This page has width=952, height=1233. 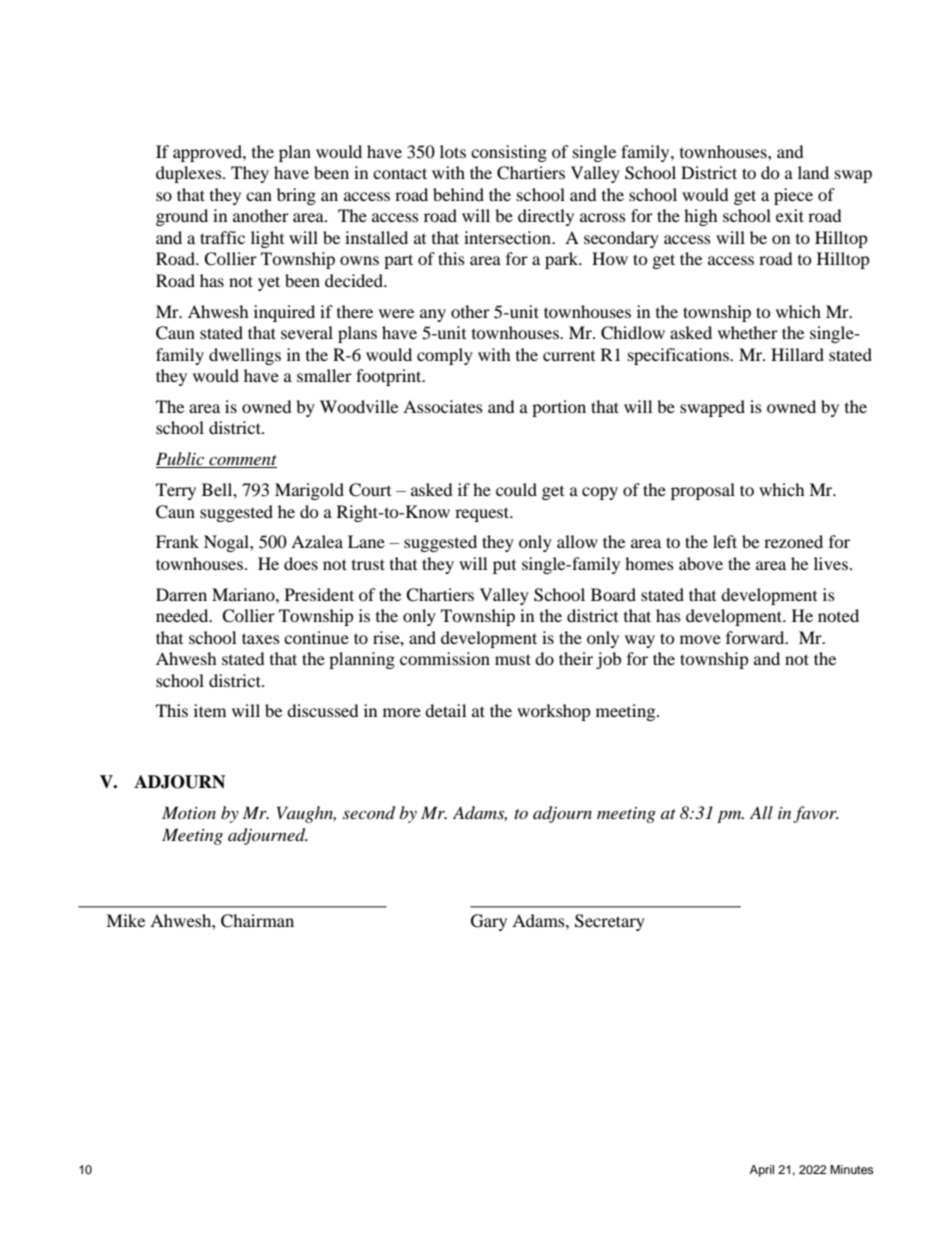 I want to click on behind, so click(x=458, y=194).
